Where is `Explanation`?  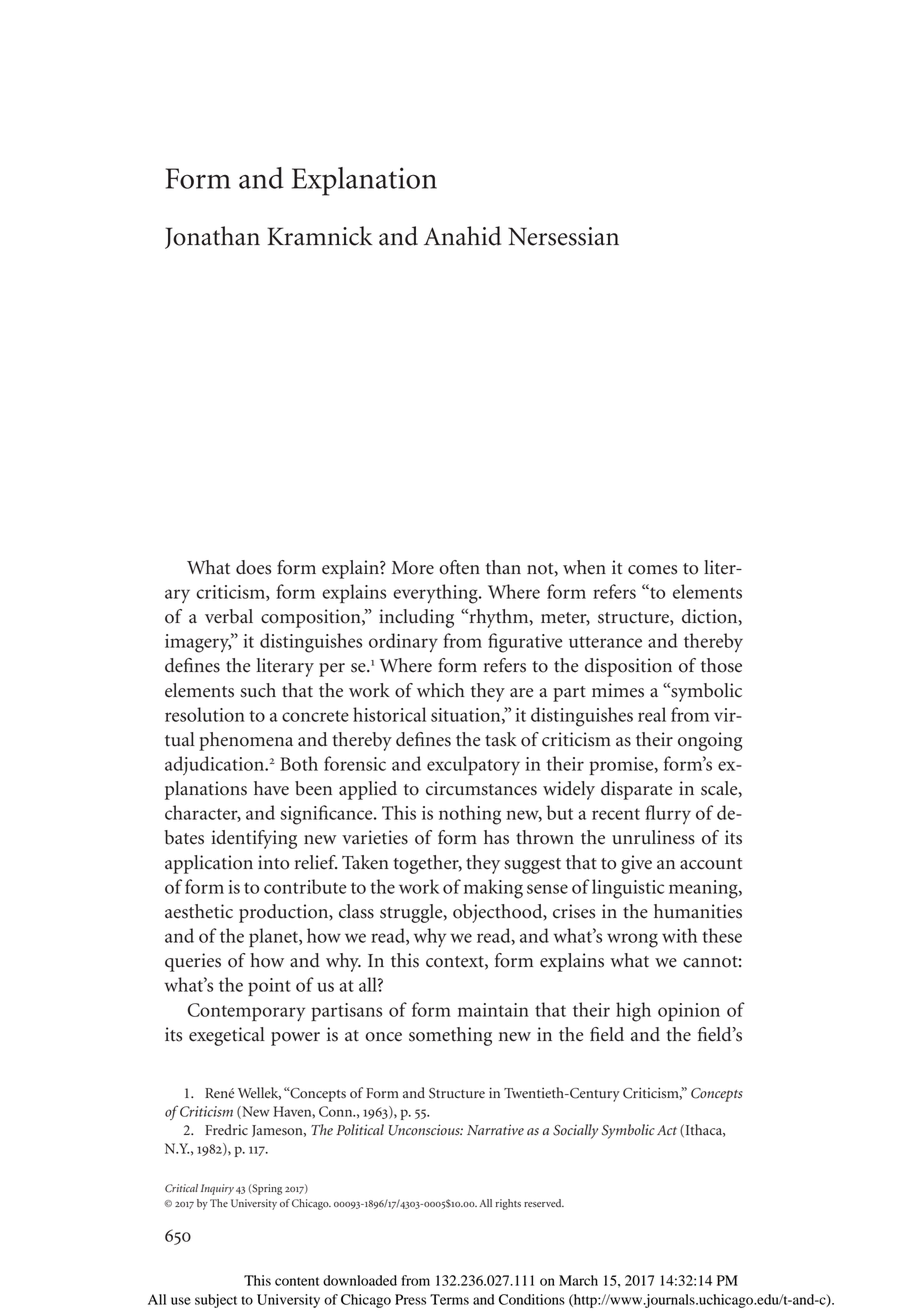
Explanation is located at coordinates (364, 181).
